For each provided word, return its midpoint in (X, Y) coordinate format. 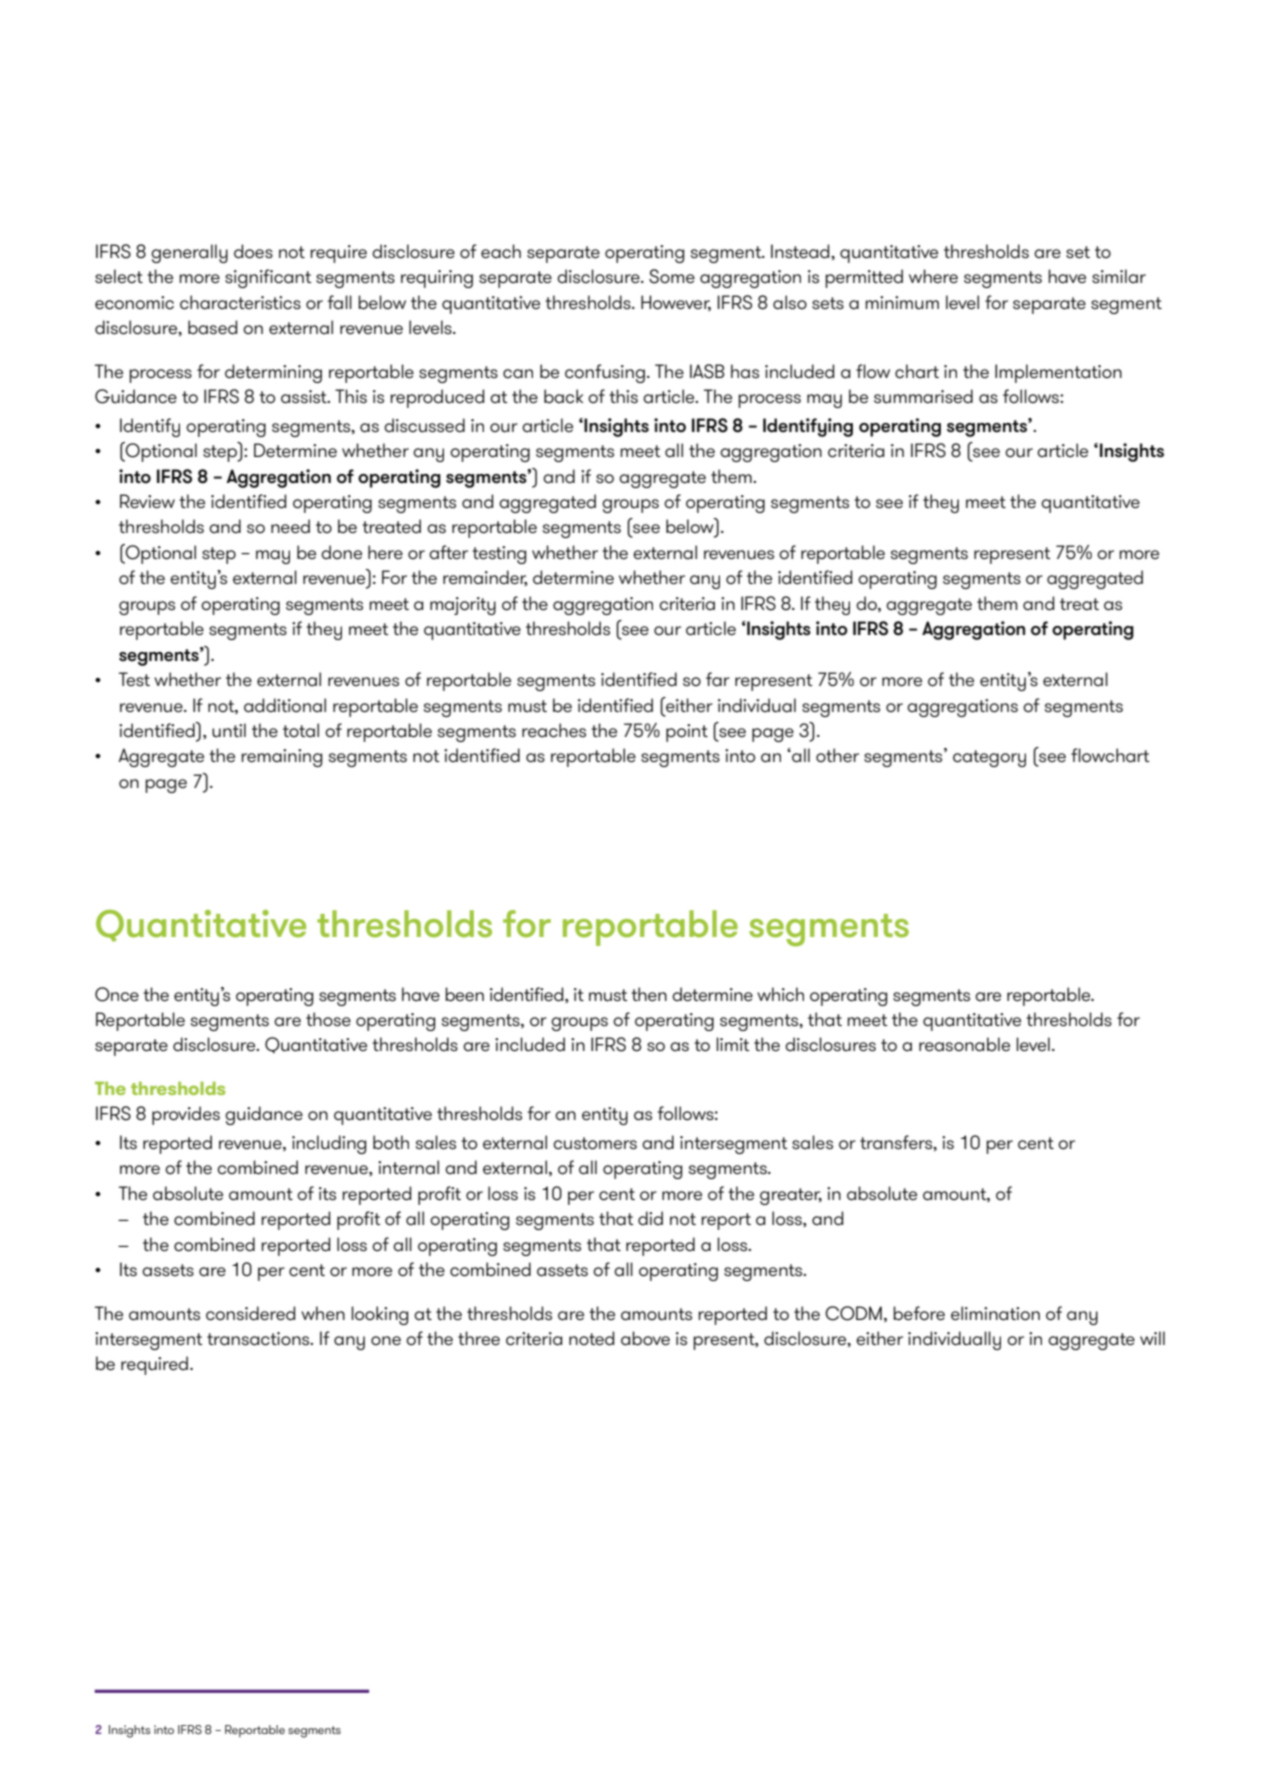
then (649, 994)
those (328, 1019)
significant (268, 278)
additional (285, 705)
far (718, 679)
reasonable (964, 1044)
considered (250, 1313)
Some (672, 276)
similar (1119, 276)
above (645, 1338)
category (989, 758)
